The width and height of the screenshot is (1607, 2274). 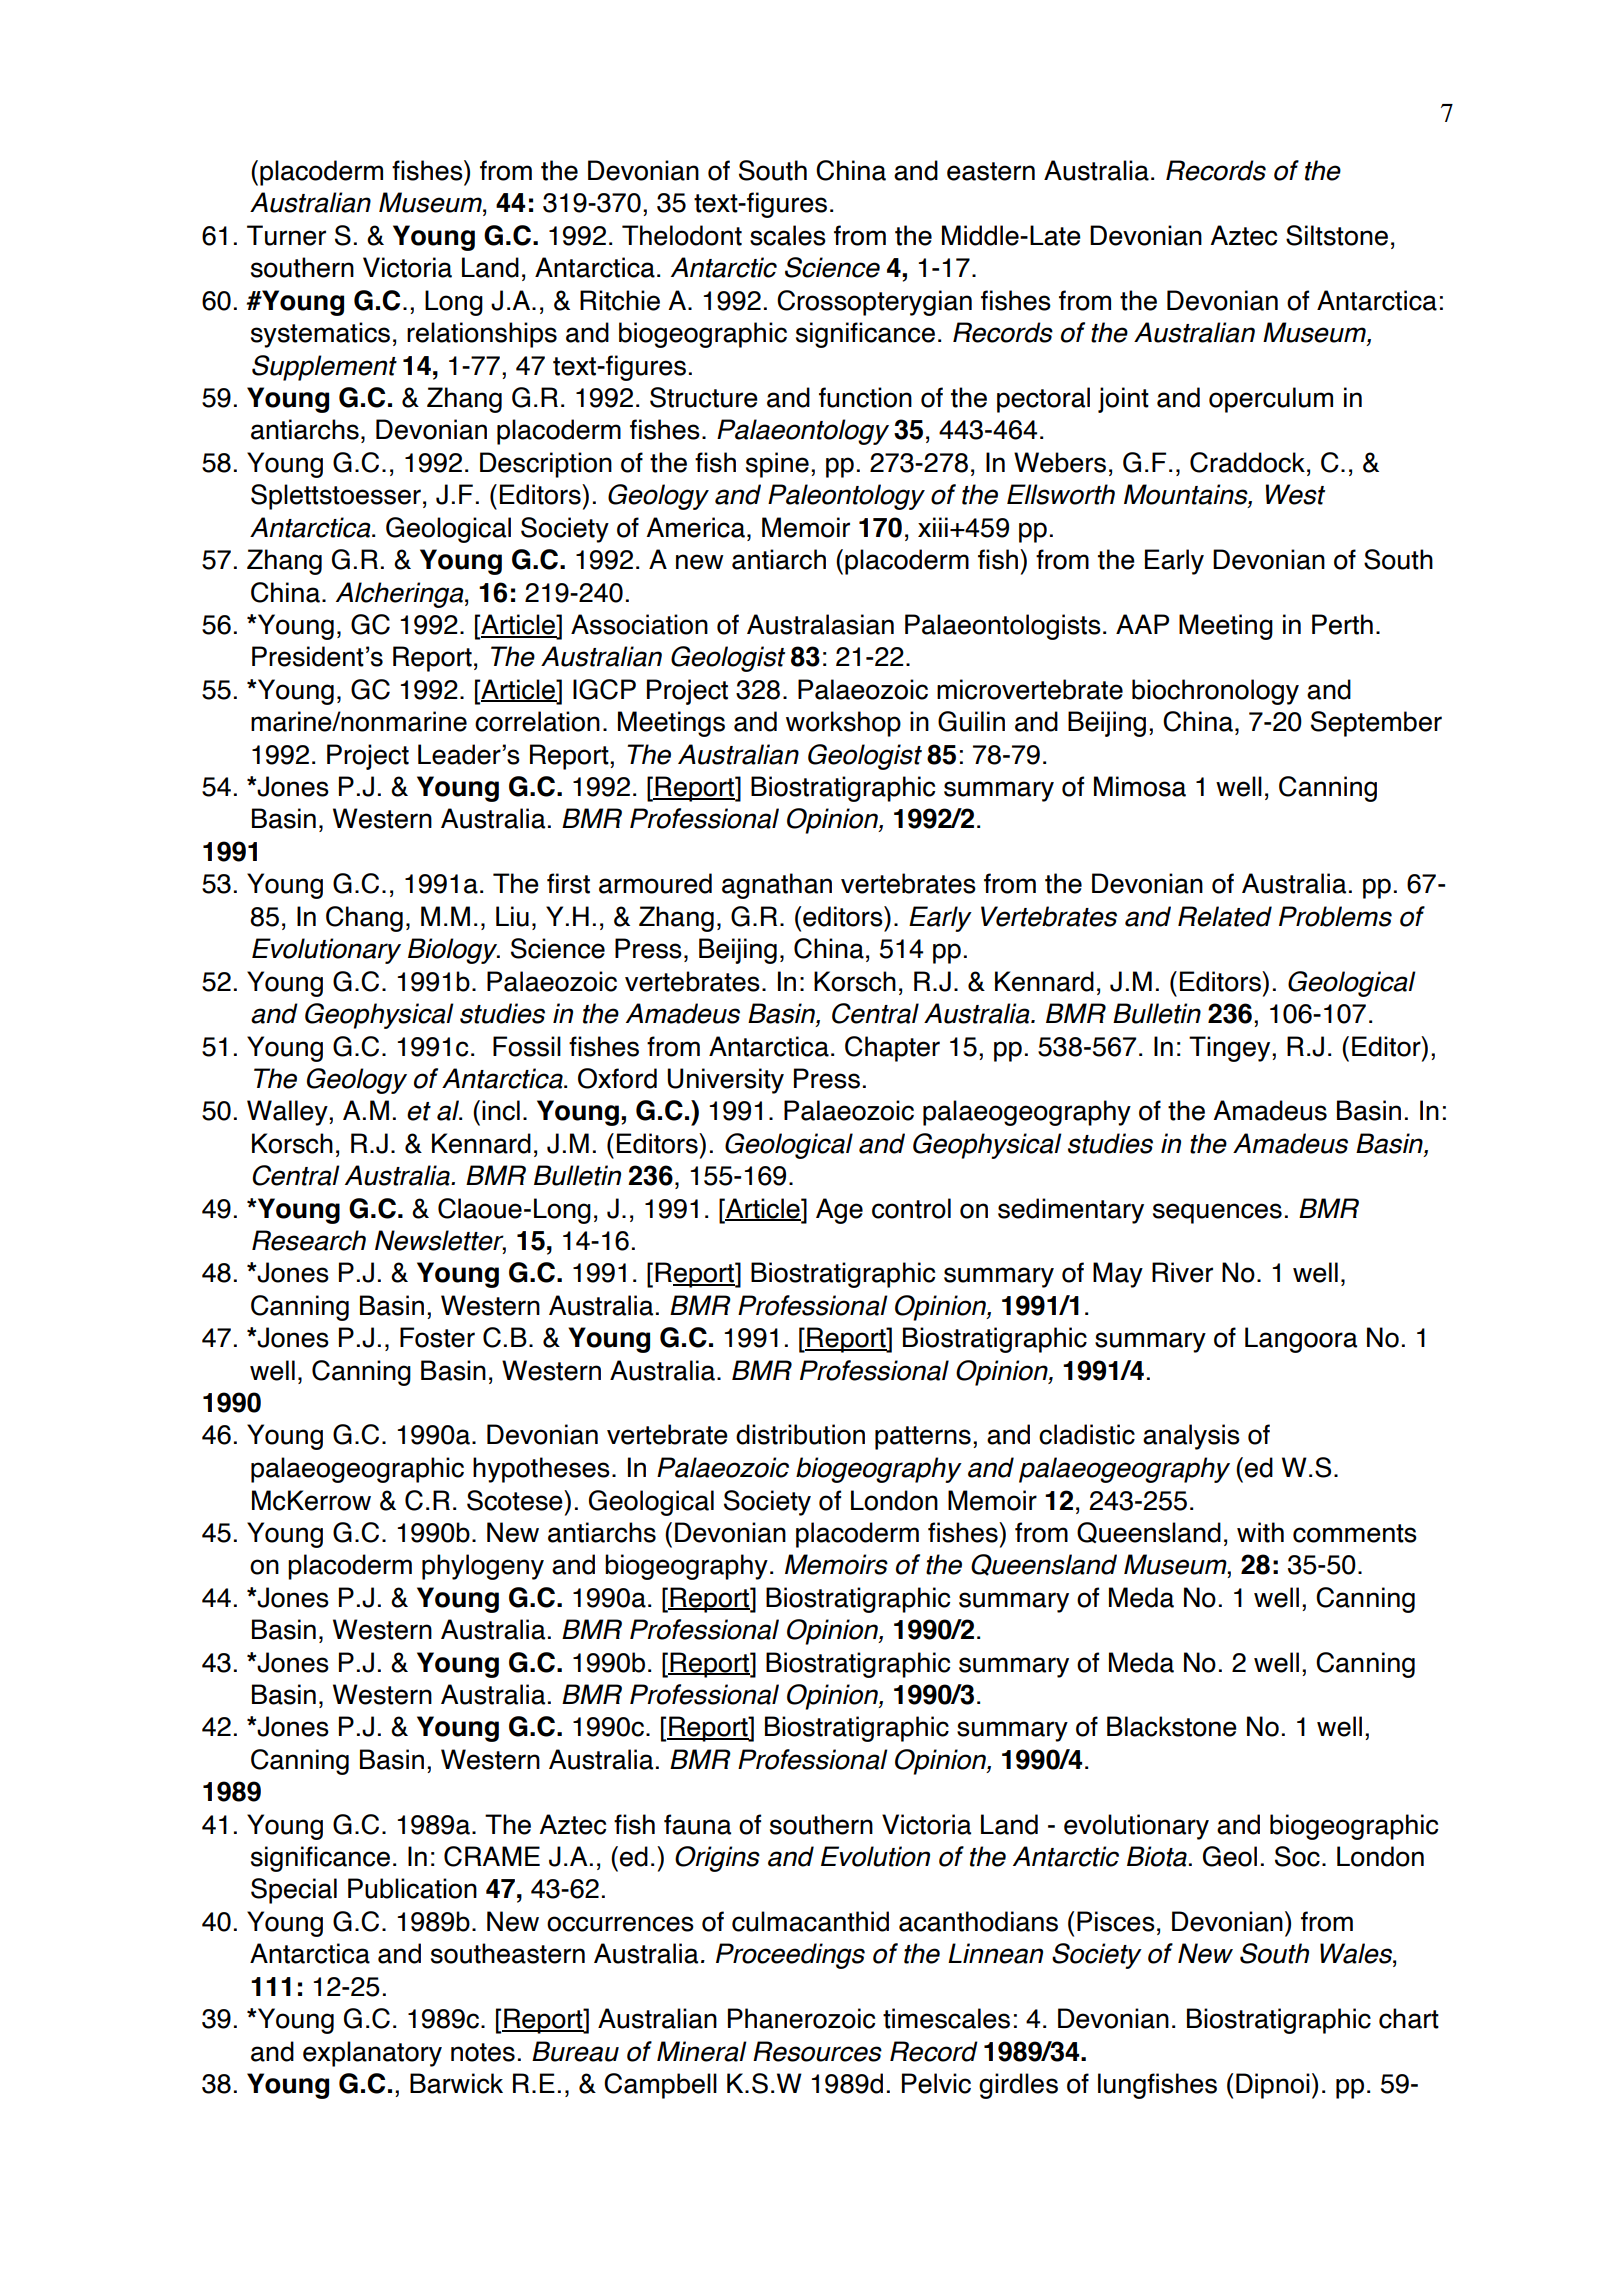 What do you see at coordinates (839, 1211) in the screenshot?
I see `Age` at bounding box center [839, 1211].
